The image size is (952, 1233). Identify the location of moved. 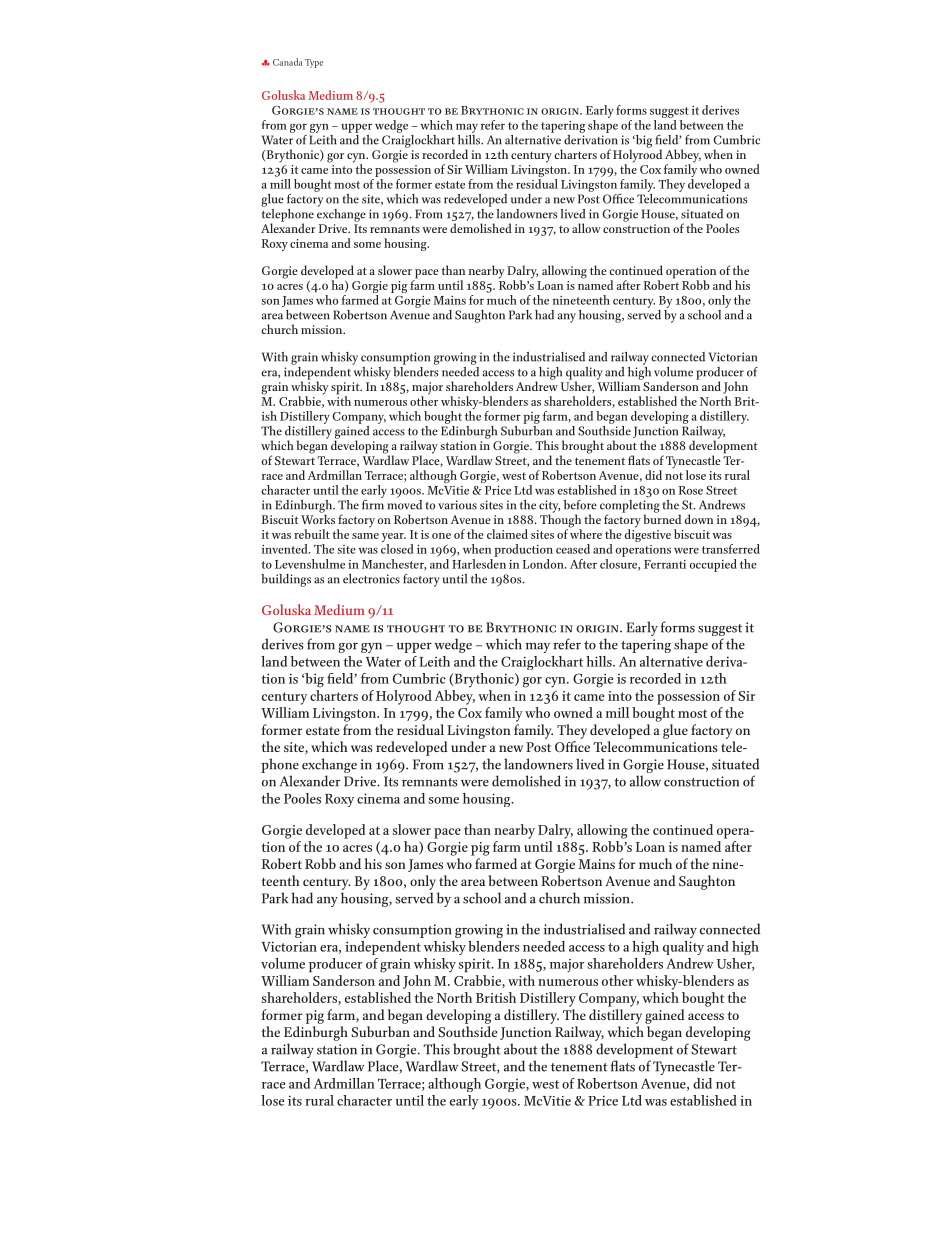
(405, 503).
